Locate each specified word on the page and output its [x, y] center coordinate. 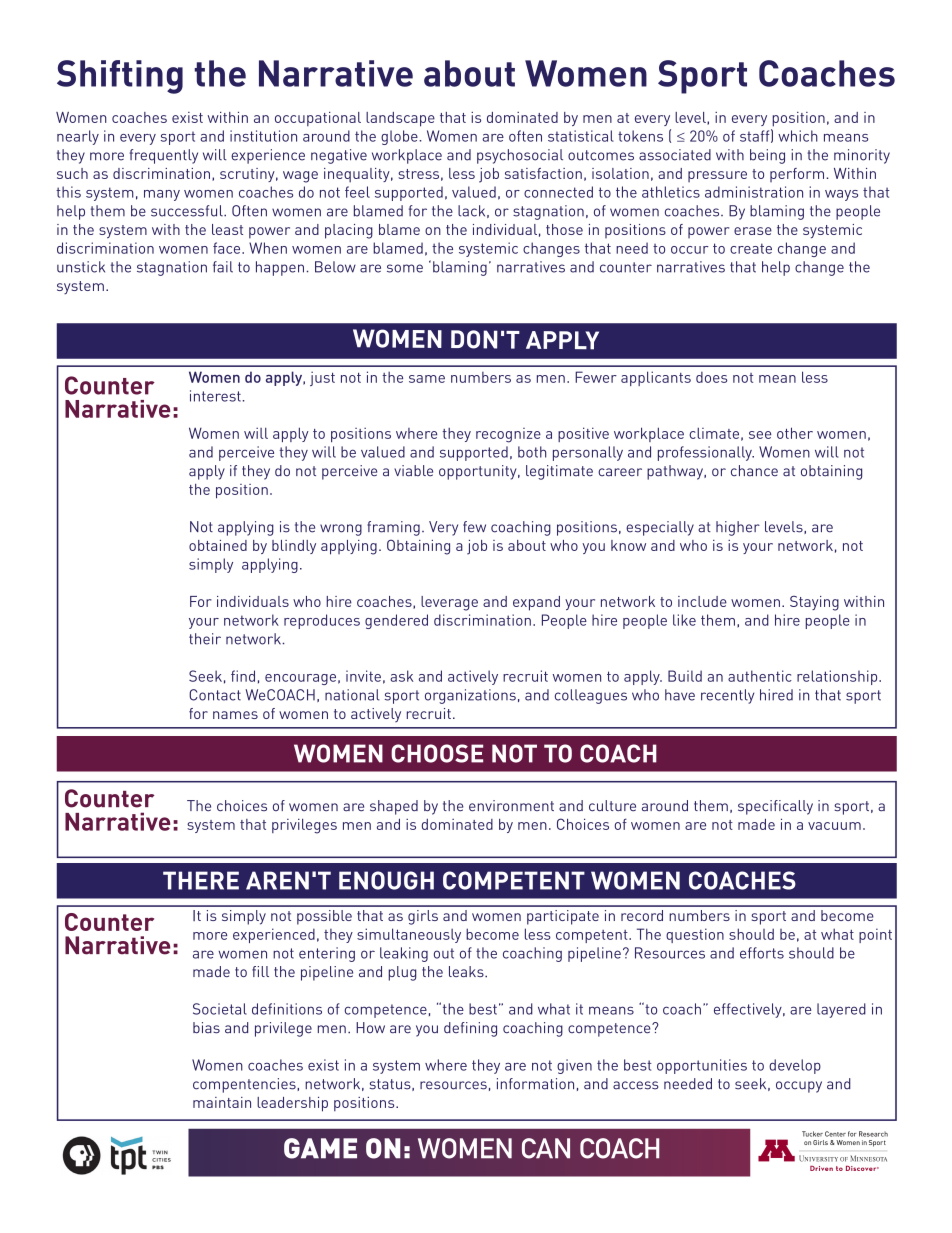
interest [216, 396]
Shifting [120, 77]
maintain [222, 1102]
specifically [775, 807]
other [795, 433]
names [235, 715]
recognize [508, 435]
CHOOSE [437, 753]
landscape [400, 119]
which [798, 136]
